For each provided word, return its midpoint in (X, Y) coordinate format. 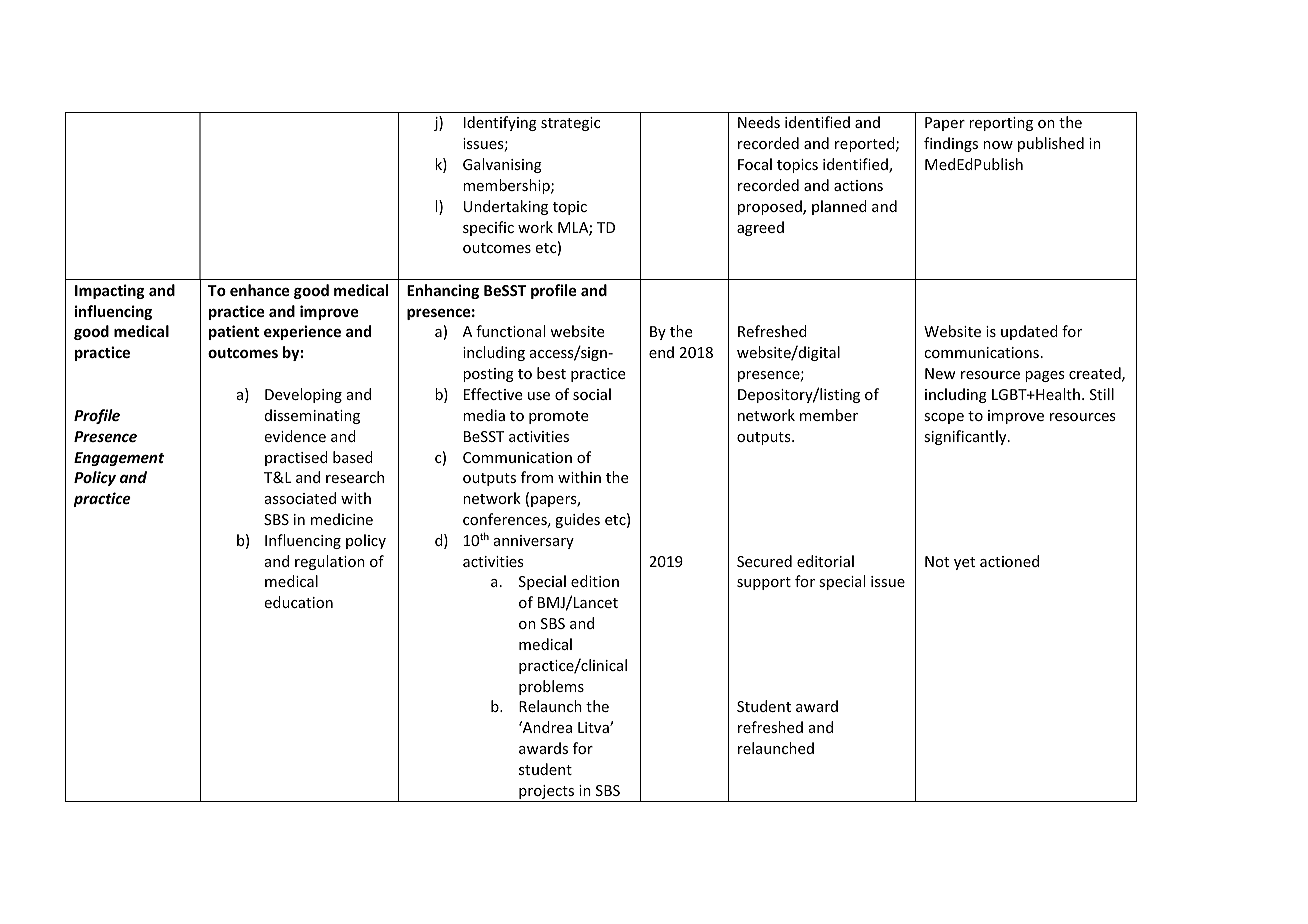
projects (547, 793)
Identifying (500, 123)
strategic (570, 124)
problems (551, 687)
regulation (330, 562)
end (661, 352)
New (940, 373)
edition (595, 581)
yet (964, 563)
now (998, 145)
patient (234, 332)
